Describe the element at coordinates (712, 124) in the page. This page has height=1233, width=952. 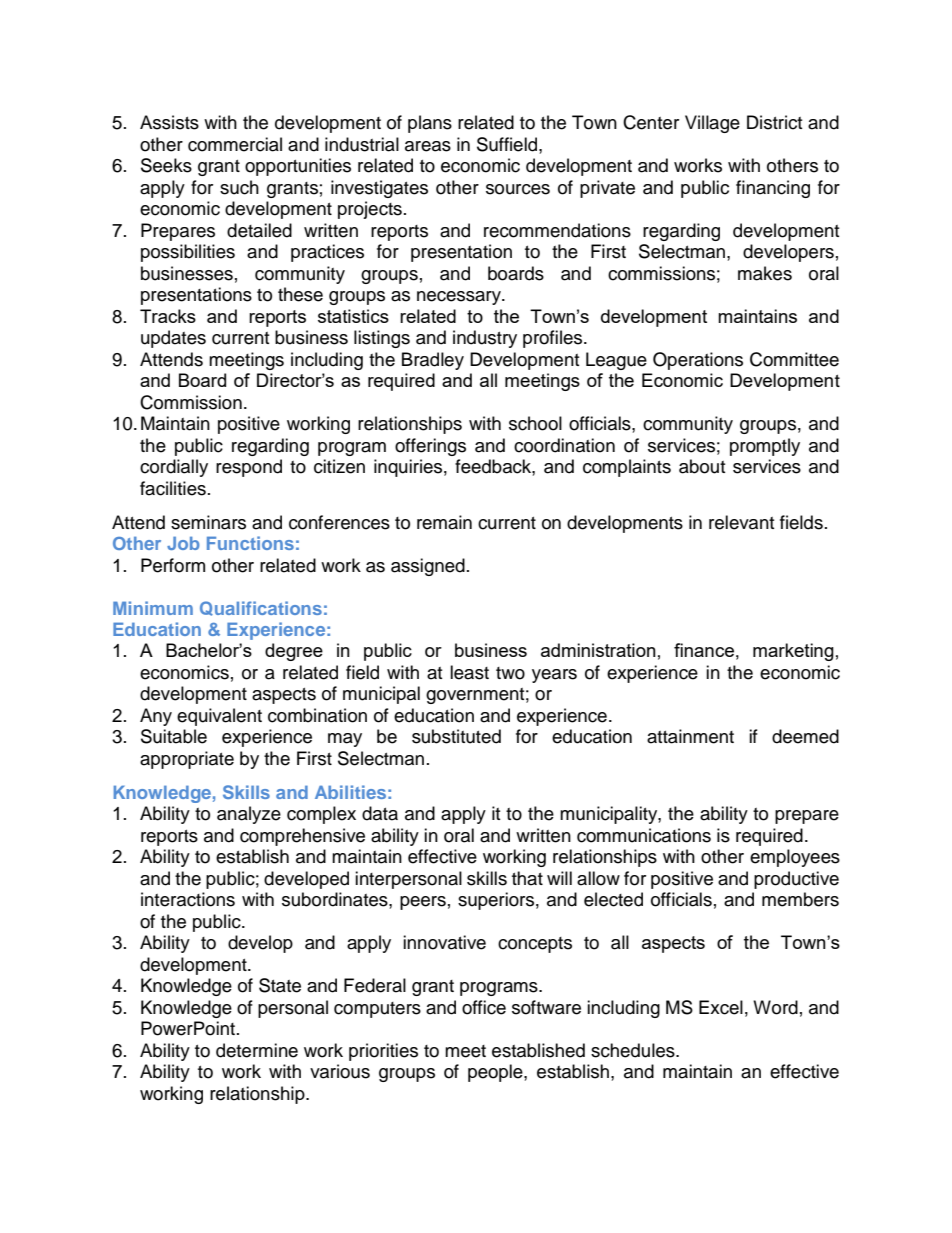
I see `Village` at that location.
